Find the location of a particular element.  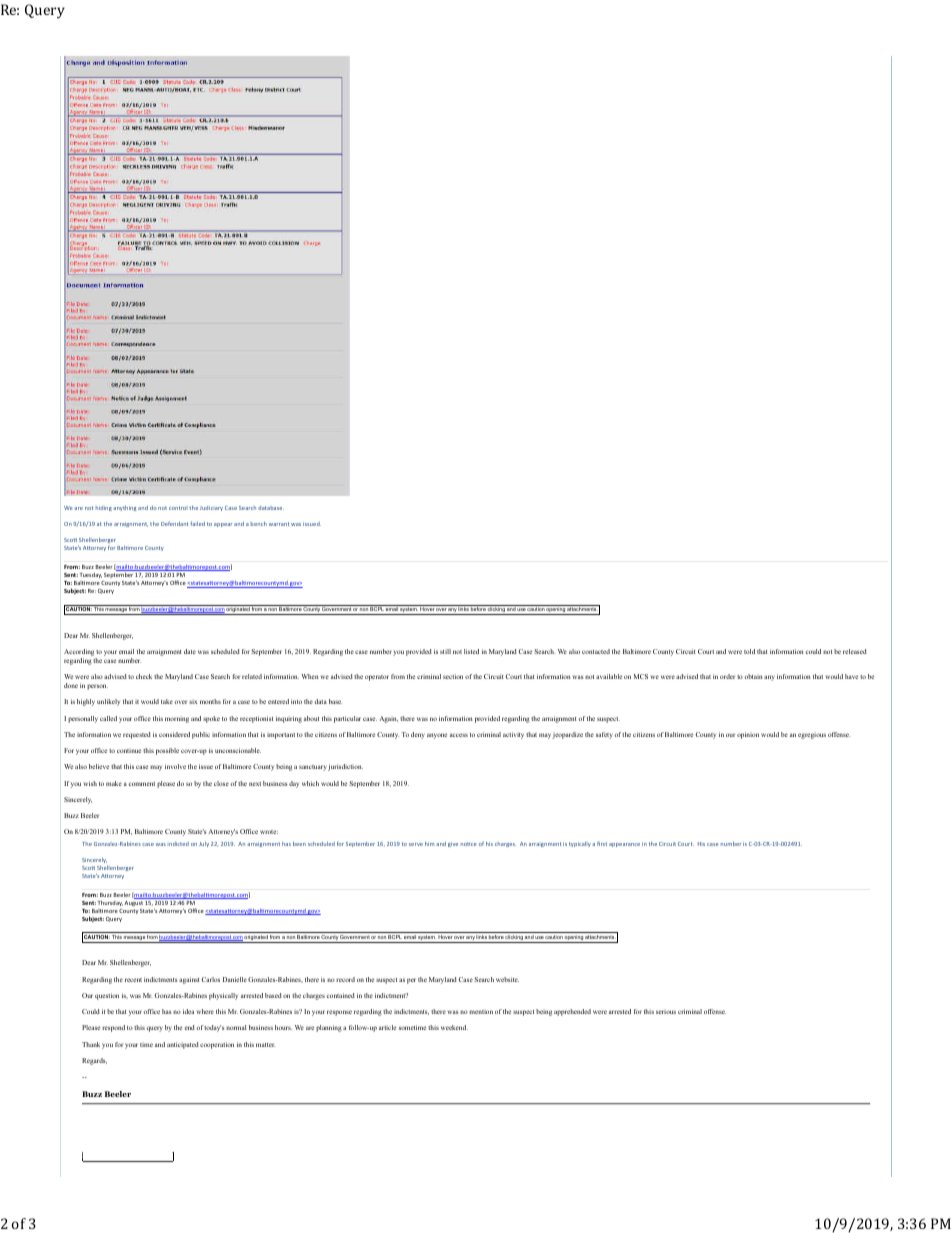

give is located at coordinates (453, 845).
